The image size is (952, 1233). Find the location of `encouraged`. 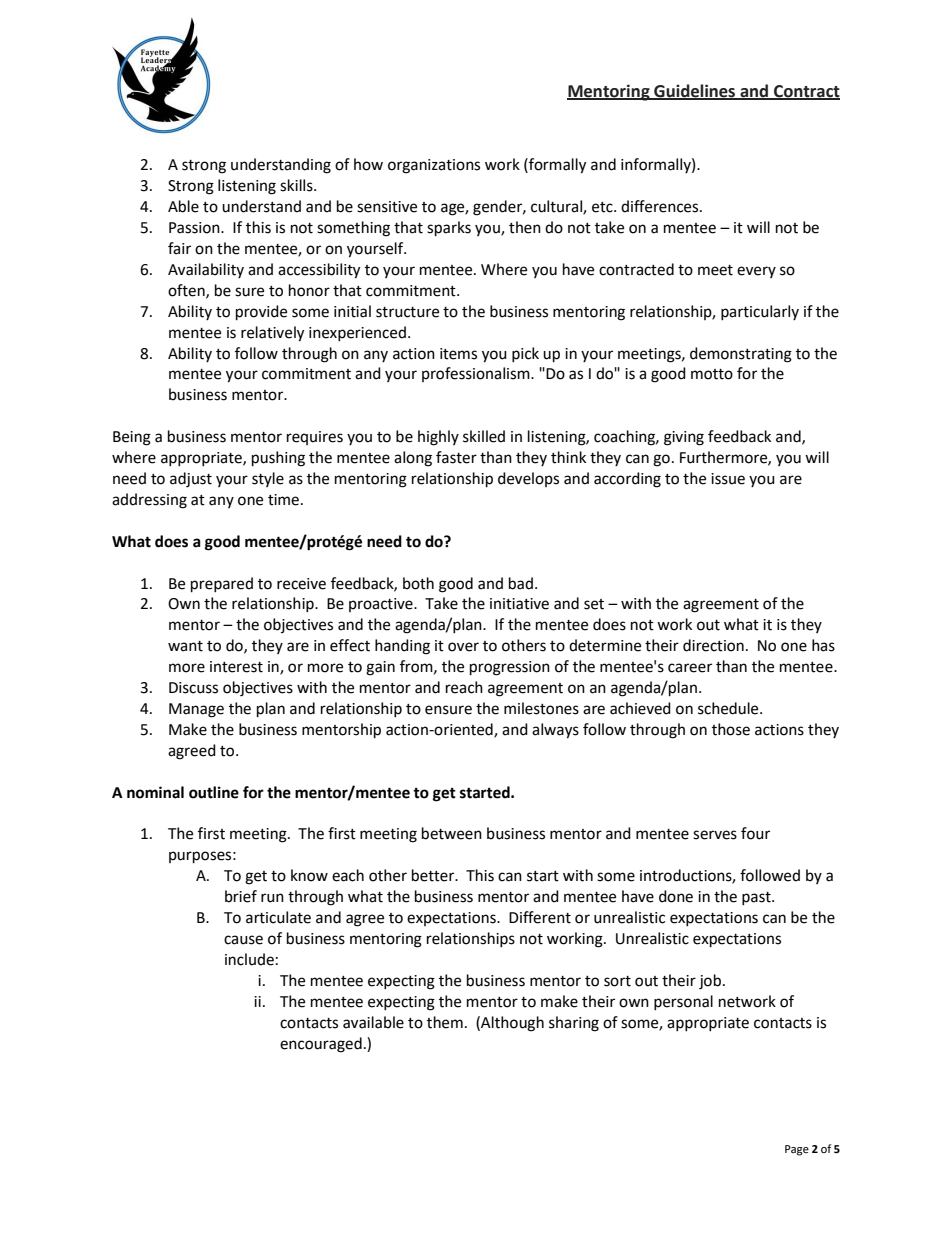

encouraged is located at coordinates (321, 1045).
